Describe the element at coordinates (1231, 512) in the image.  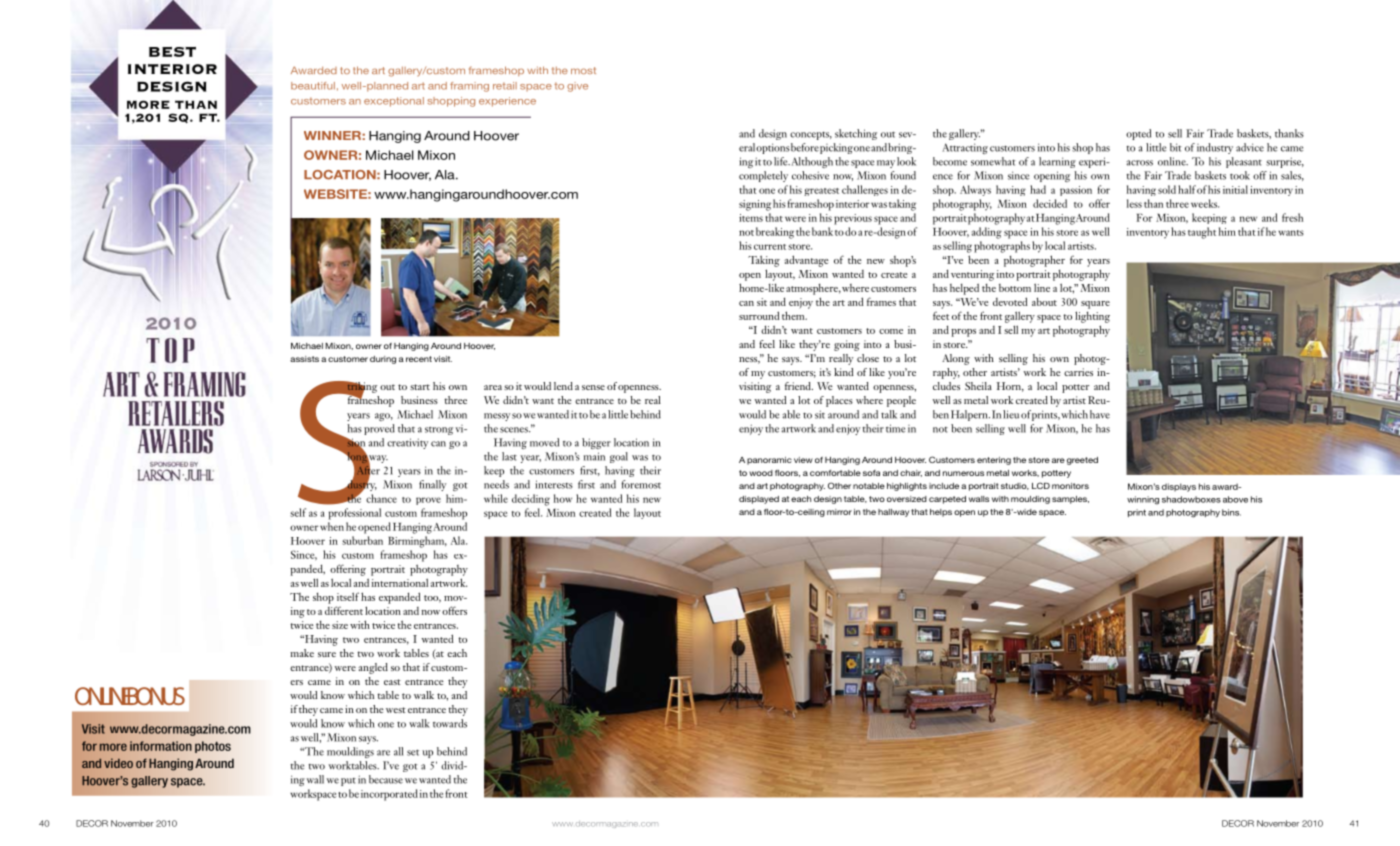
I see `bins` at that location.
